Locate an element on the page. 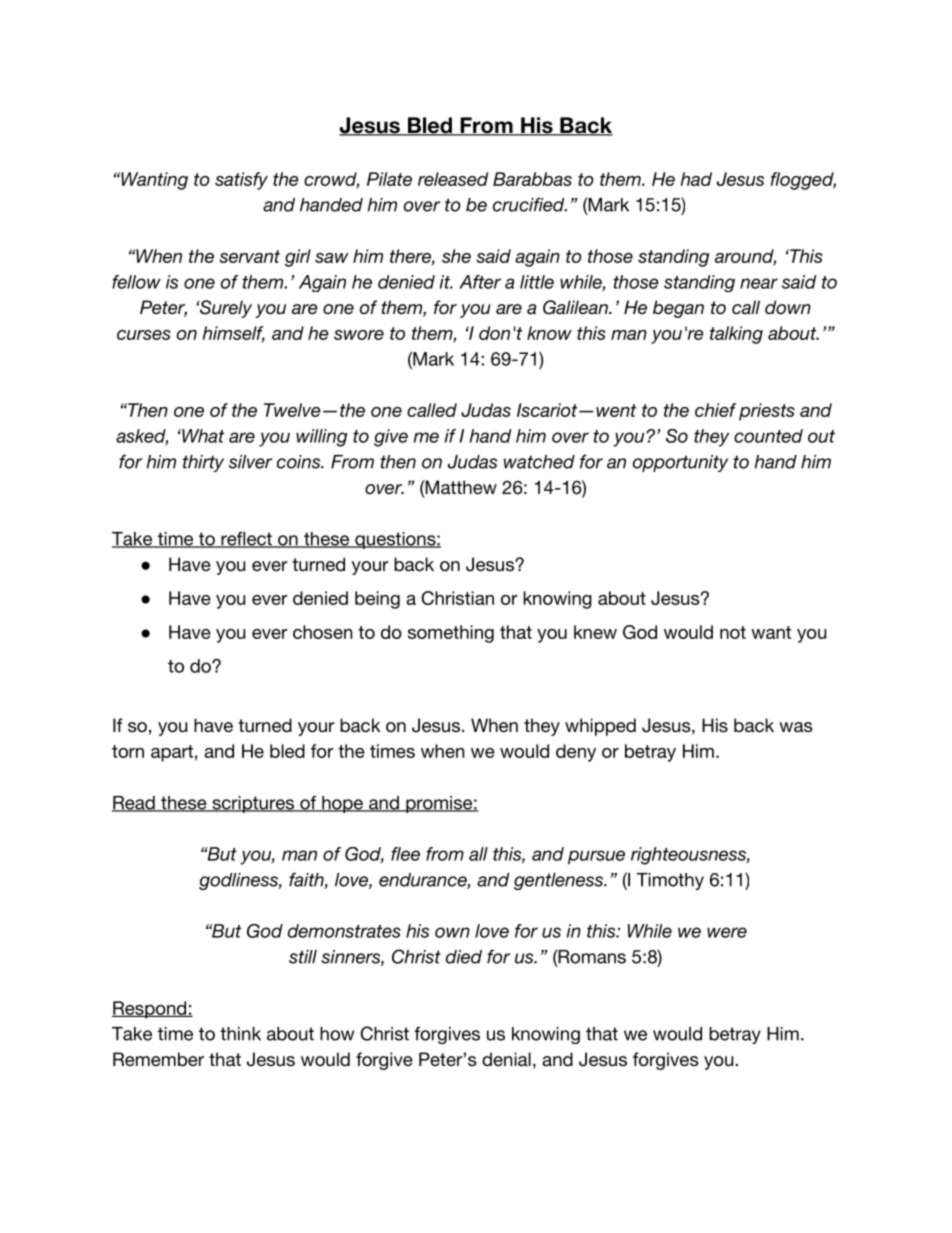  scriptures is located at coordinates (253, 804).
